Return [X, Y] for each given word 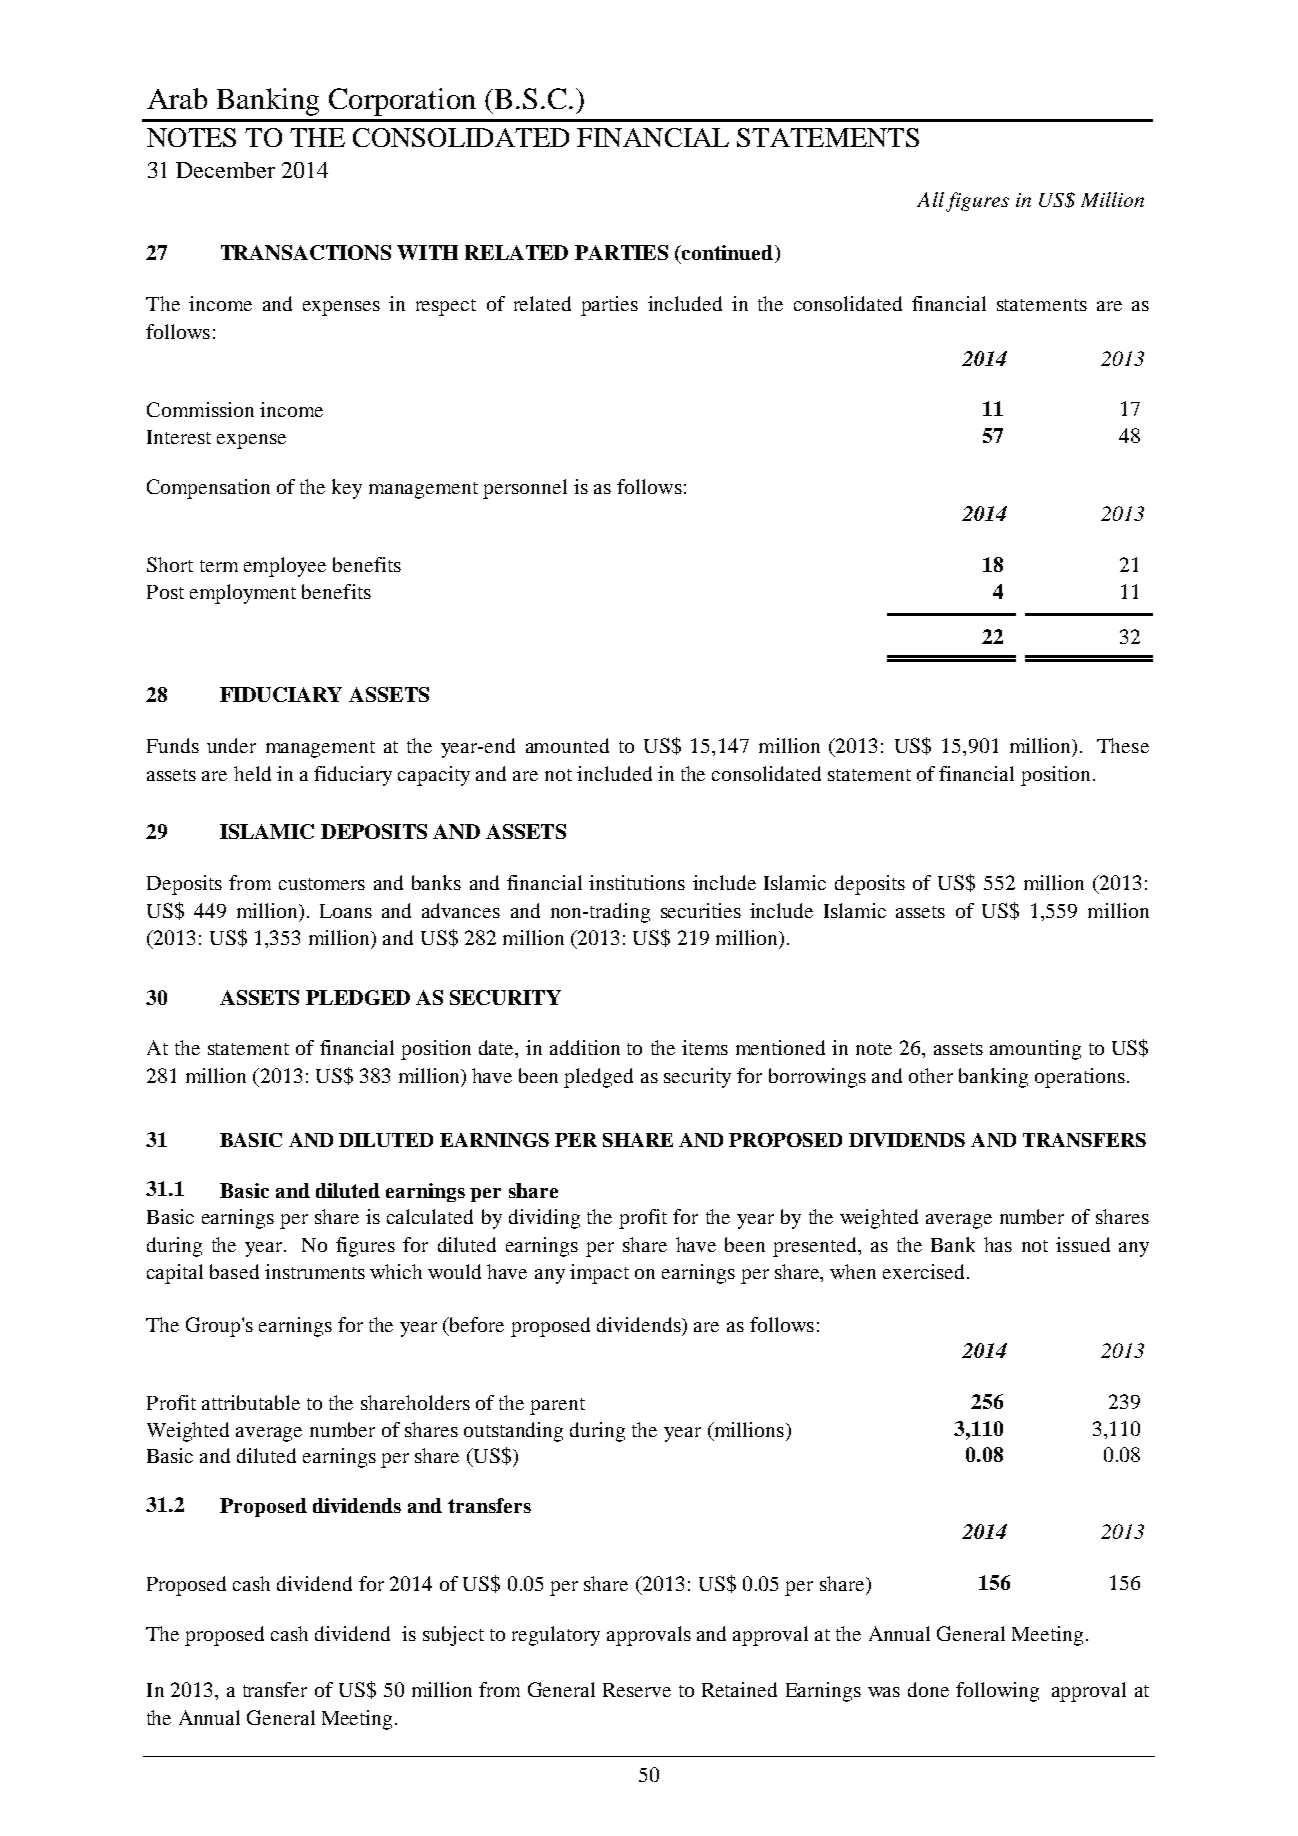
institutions [637, 882]
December [225, 170]
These [1123, 745]
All [930, 199]
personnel [525, 489]
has [998, 1244]
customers [322, 884]
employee [285, 567]
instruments [315, 1271]
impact [599, 1274]
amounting [1035, 1050]
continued [728, 254]
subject [453, 1636]
